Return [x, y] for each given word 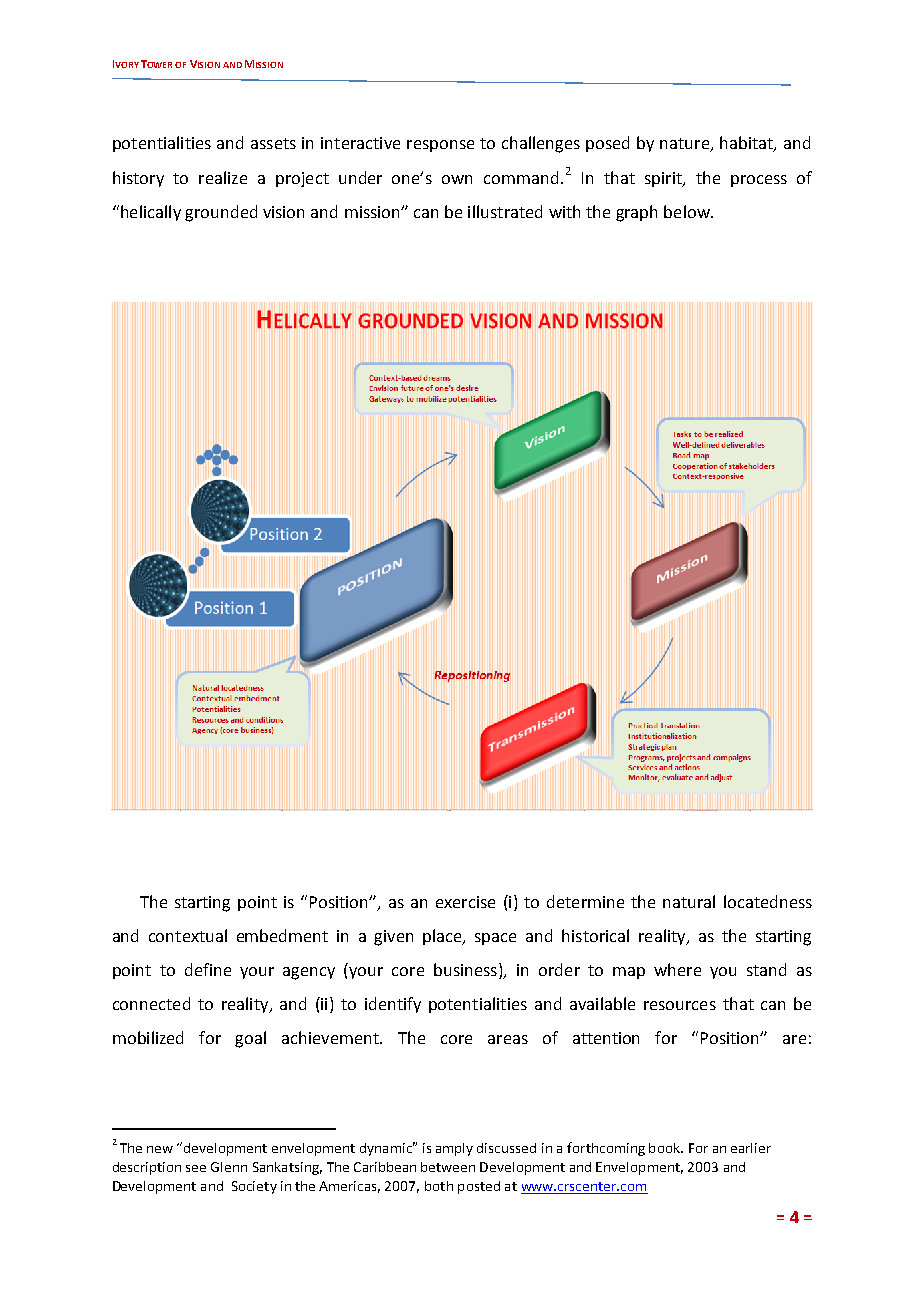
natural [689, 901]
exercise [465, 902]
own [457, 179]
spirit [664, 179]
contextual [188, 935]
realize [223, 177]
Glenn [229, 1167]
